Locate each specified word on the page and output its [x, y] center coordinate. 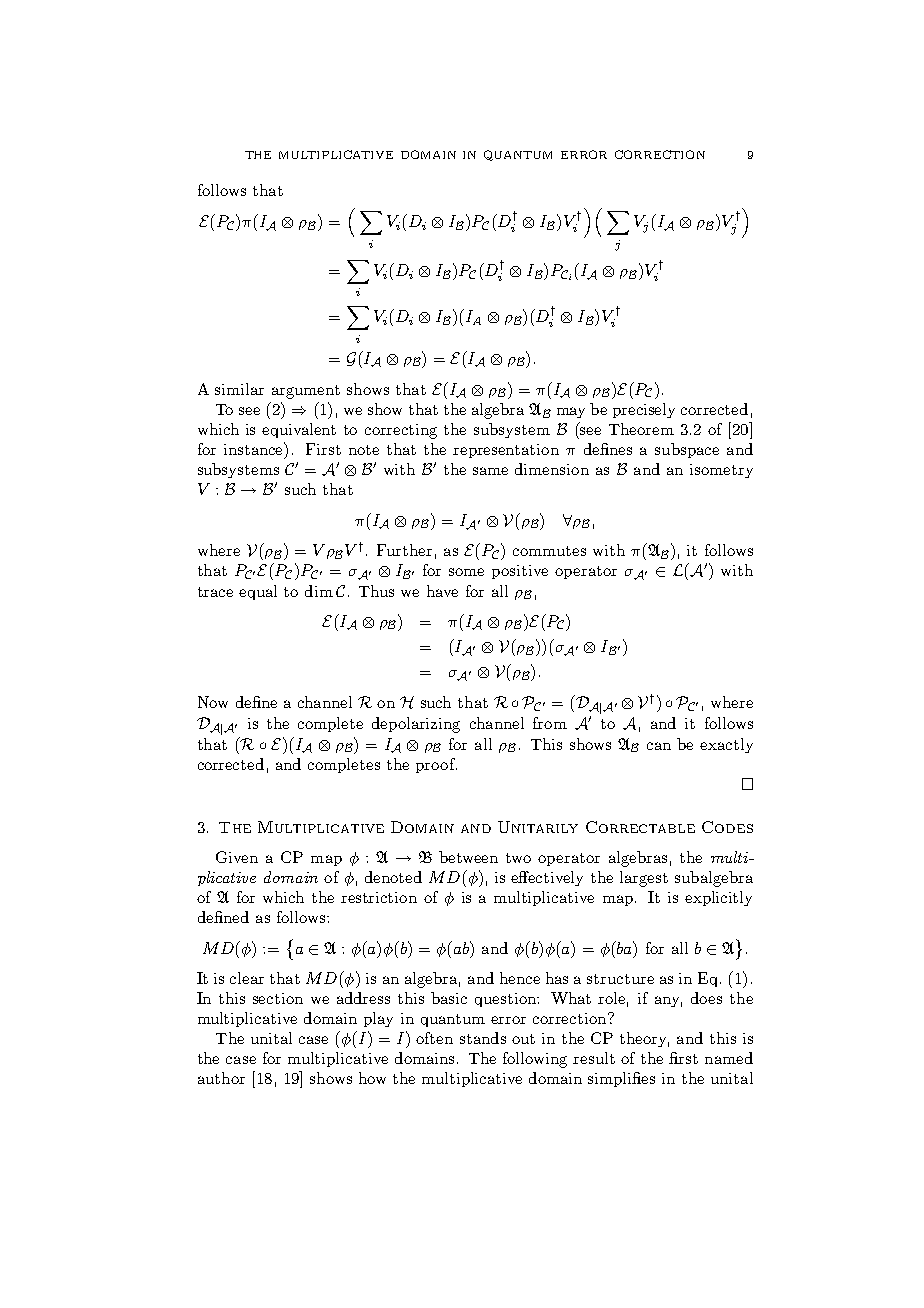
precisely [644, 410]
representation [506, 451]
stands [483, 1038]
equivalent [299, 430]
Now [213, 702]
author [221, 1078]
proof [436, 765]
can [659, 746]
